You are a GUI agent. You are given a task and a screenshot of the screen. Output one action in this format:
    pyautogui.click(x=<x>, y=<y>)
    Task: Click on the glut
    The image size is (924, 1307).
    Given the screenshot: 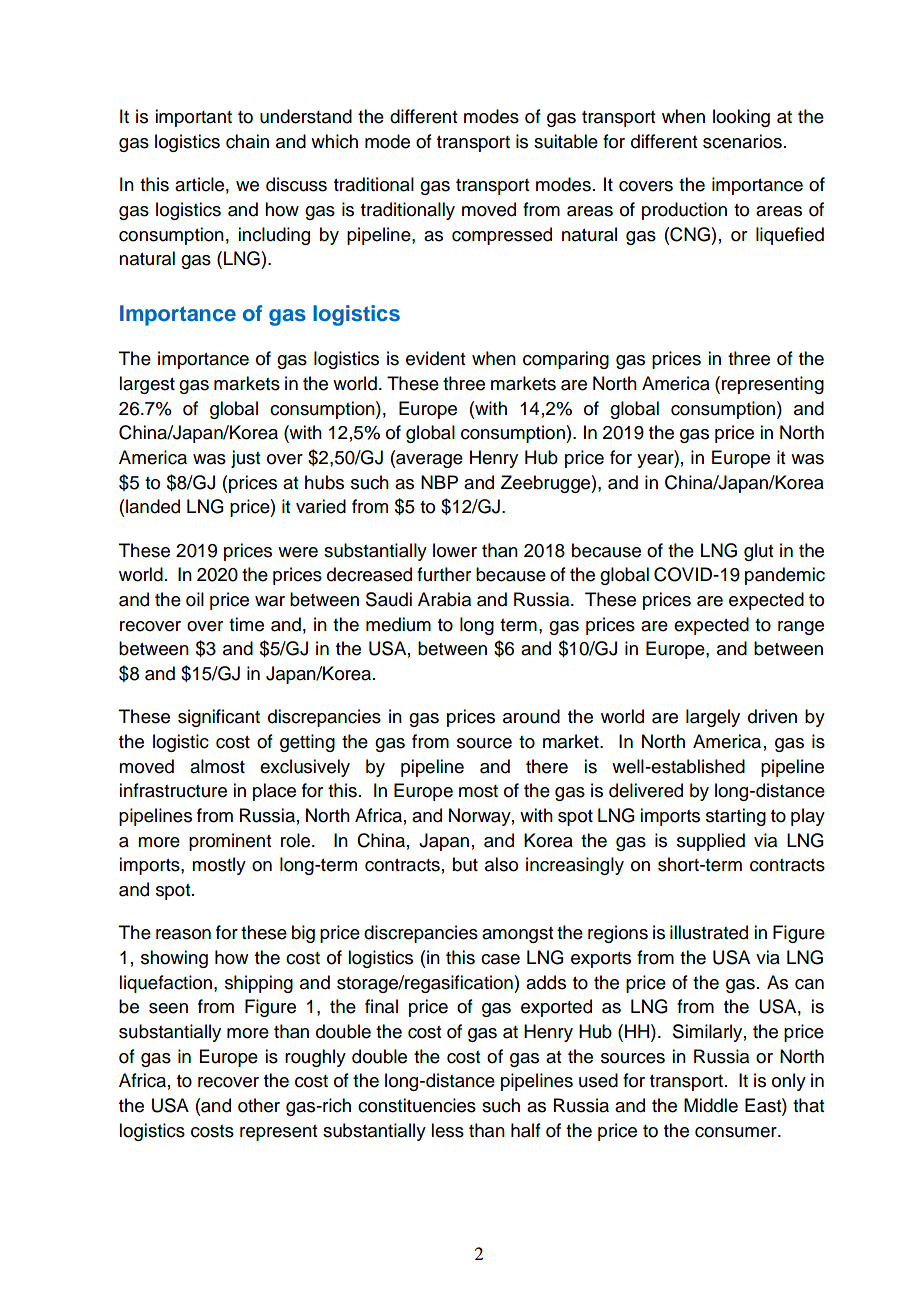 What is the action you would take?
    pyautogui.click(x=758, y=552)
